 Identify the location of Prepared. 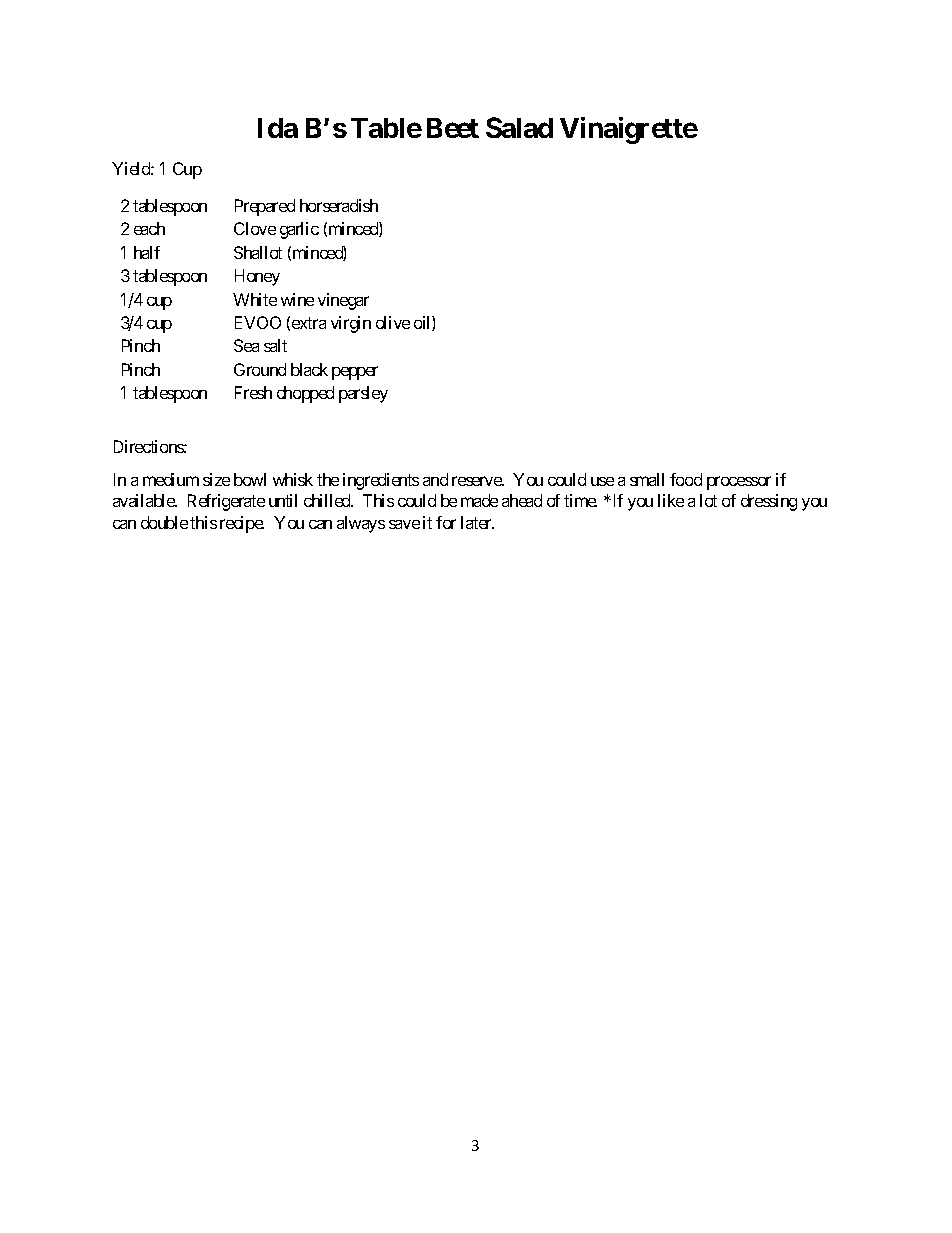
(265, 207).
